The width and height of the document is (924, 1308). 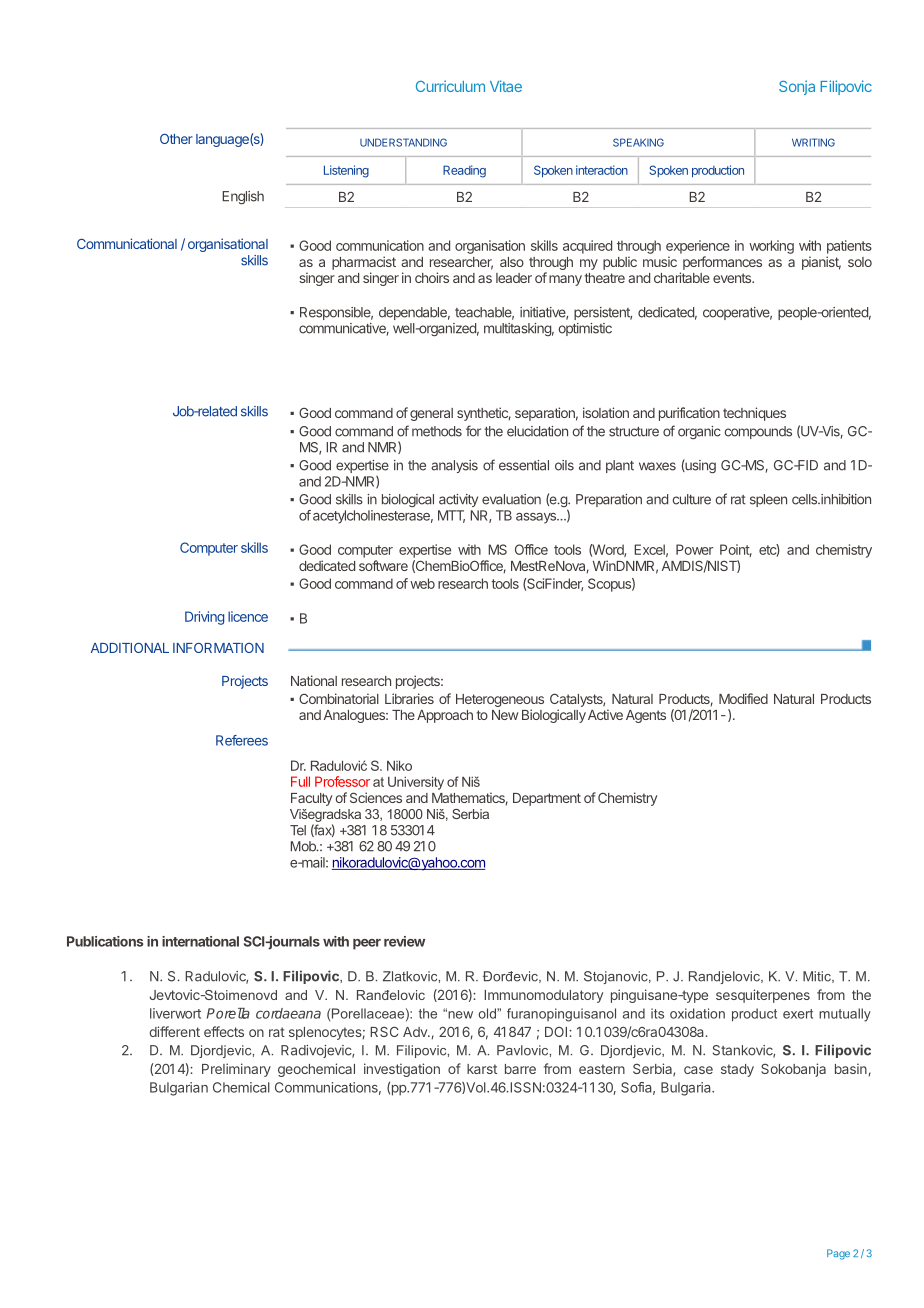 What do you see at coordinates (500, 700) in the document?
I see `Heterogeneous` at bounding box center [500, 700].
